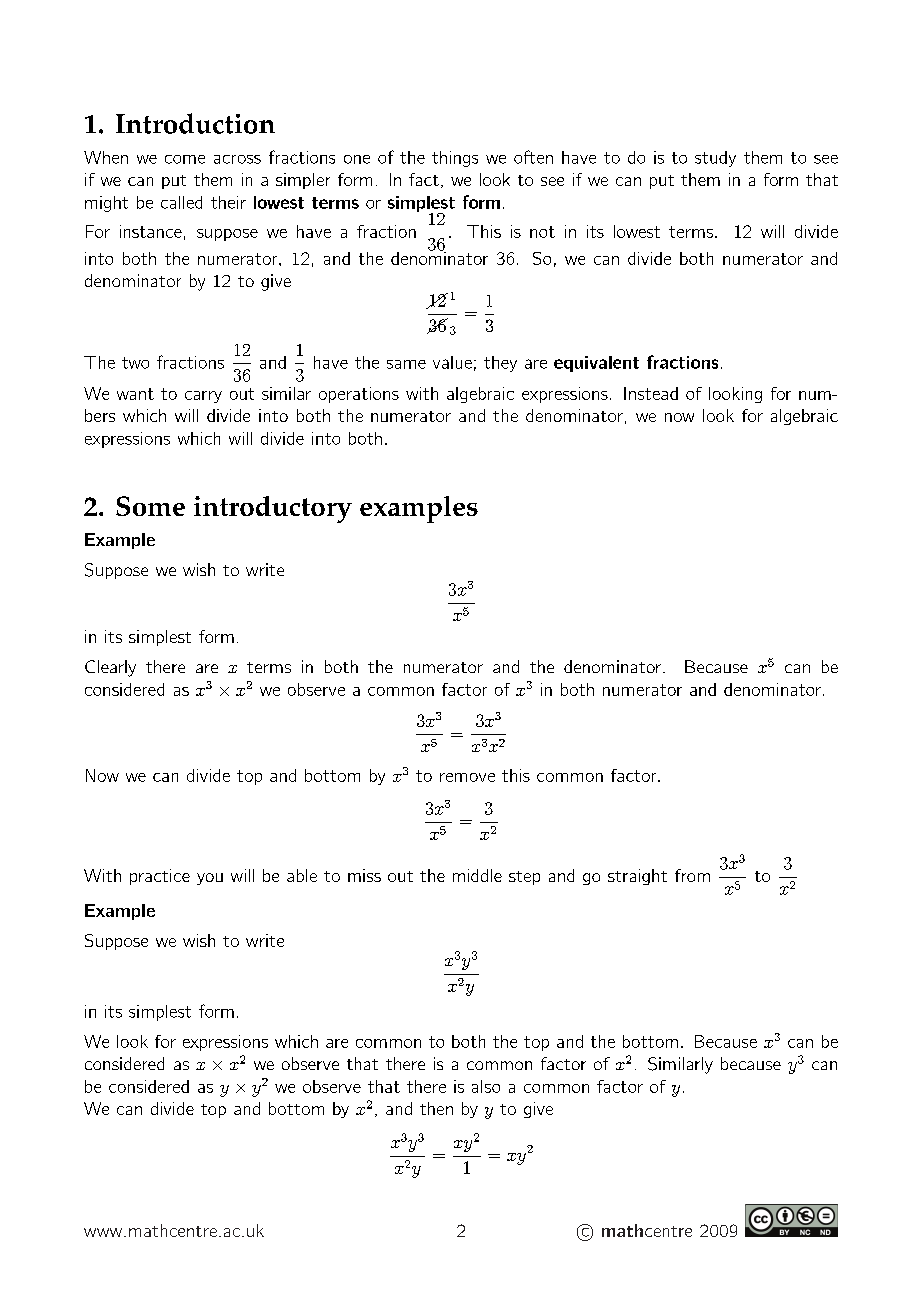 The width and height of the image is (924, 1308). I want to click on straight, so click(637, 877).
